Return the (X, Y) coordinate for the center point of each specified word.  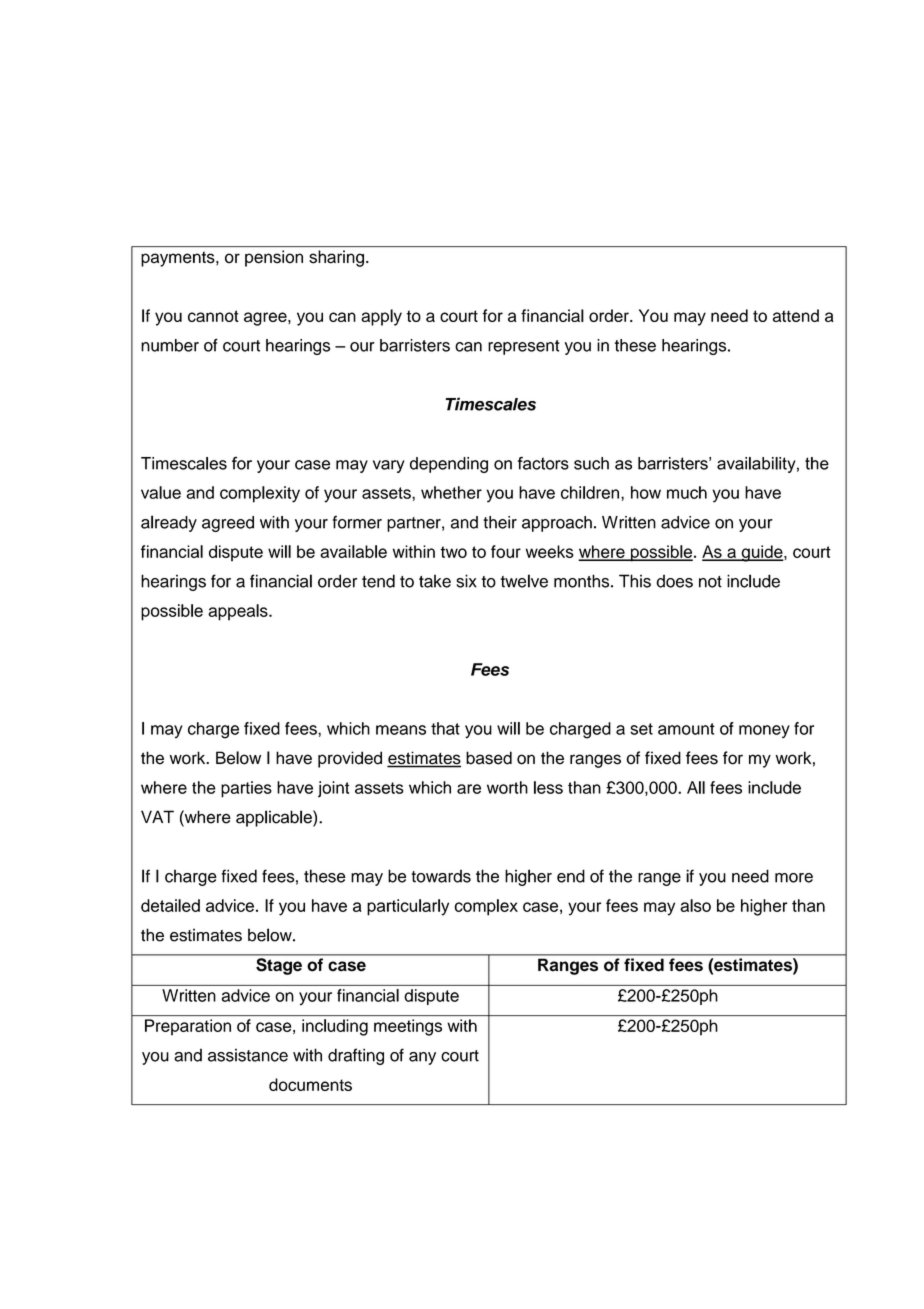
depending (449, 465)
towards (441, 876)
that (445, 728)
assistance (248, 1055)
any (422, 1058)
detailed (170, 905)
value (161, 492)
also (695, 905)
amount (686, 729)
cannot (213, 316)
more (794, 878)
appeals (239, 612)
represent (524, 347)
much (687, 492)
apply (381, 317)
